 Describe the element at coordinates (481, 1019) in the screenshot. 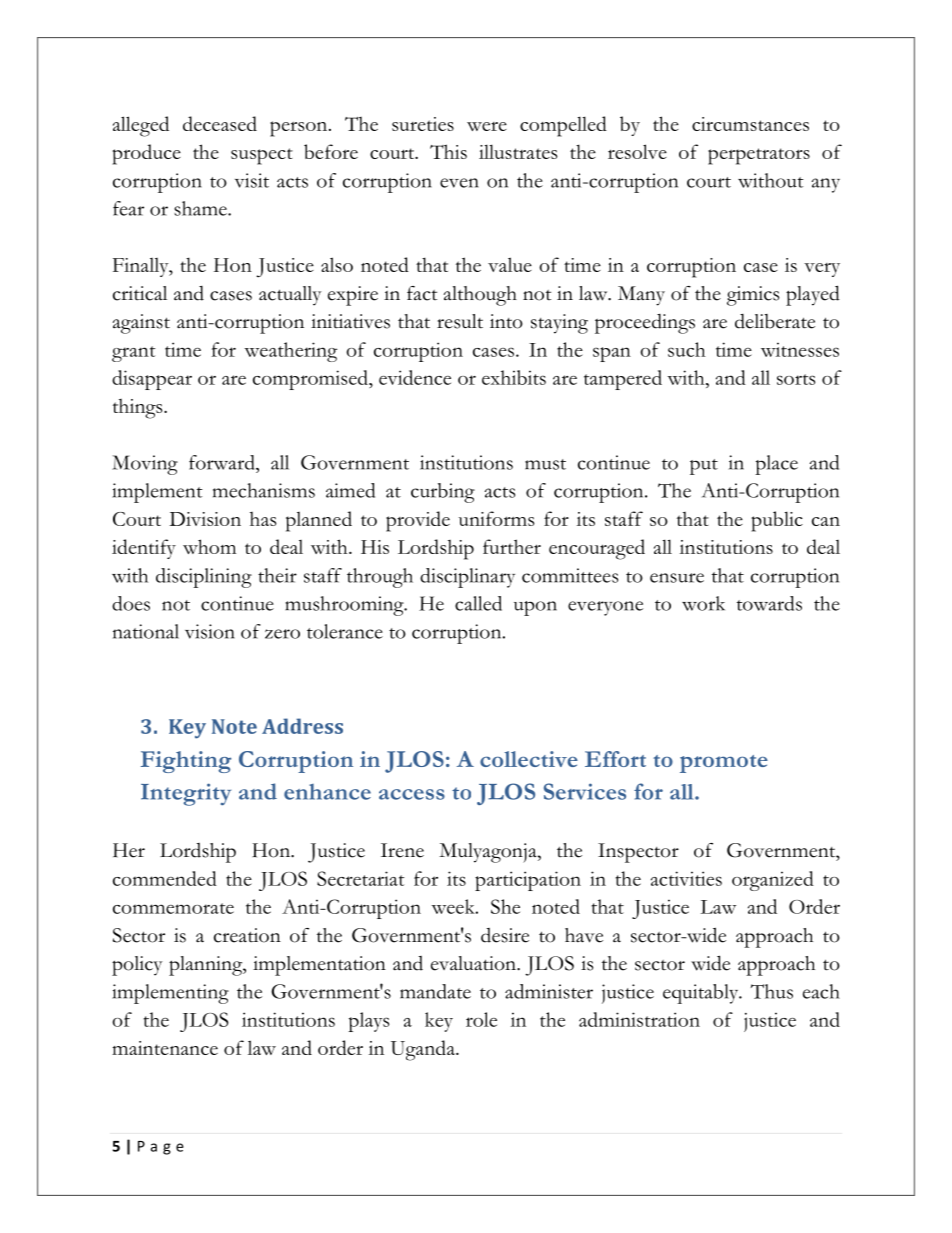

I see `role` at that location.
